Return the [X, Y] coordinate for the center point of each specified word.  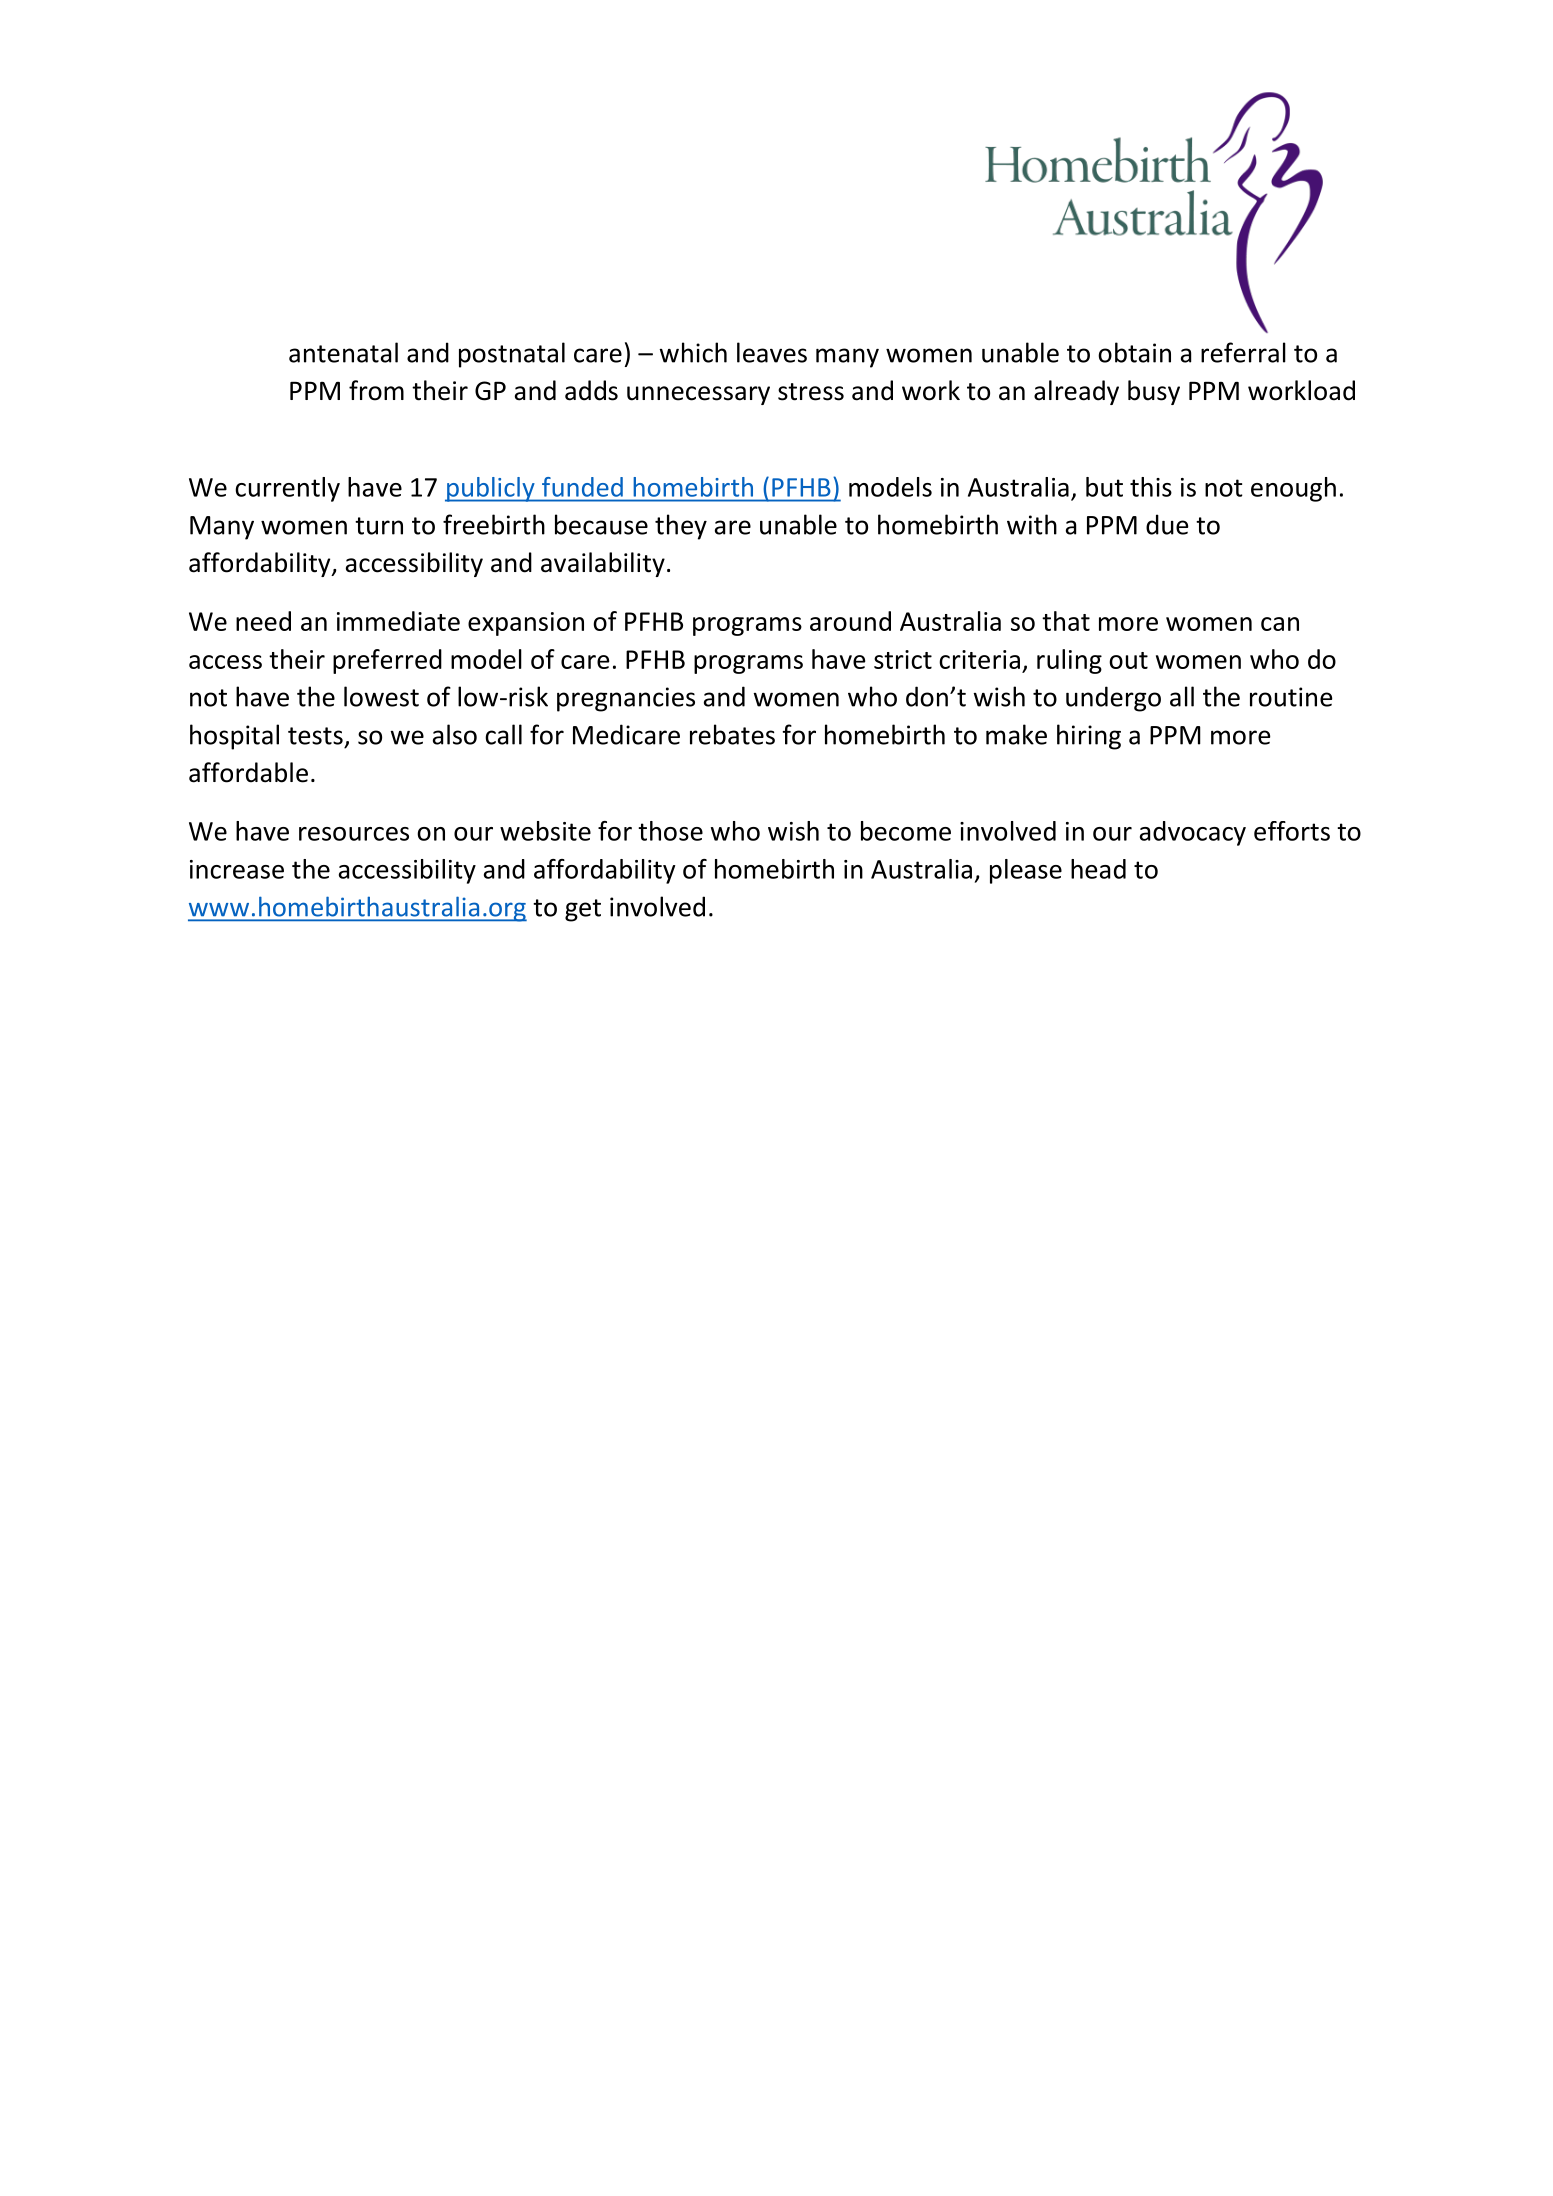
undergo [1113, 699]
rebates [732, 734]
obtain [1134, 352]
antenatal [343, 352]
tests [315, 736]
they [681, 527]
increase [237, 869]
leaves [772, 352]
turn [379, 526]
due [1167, 524]
